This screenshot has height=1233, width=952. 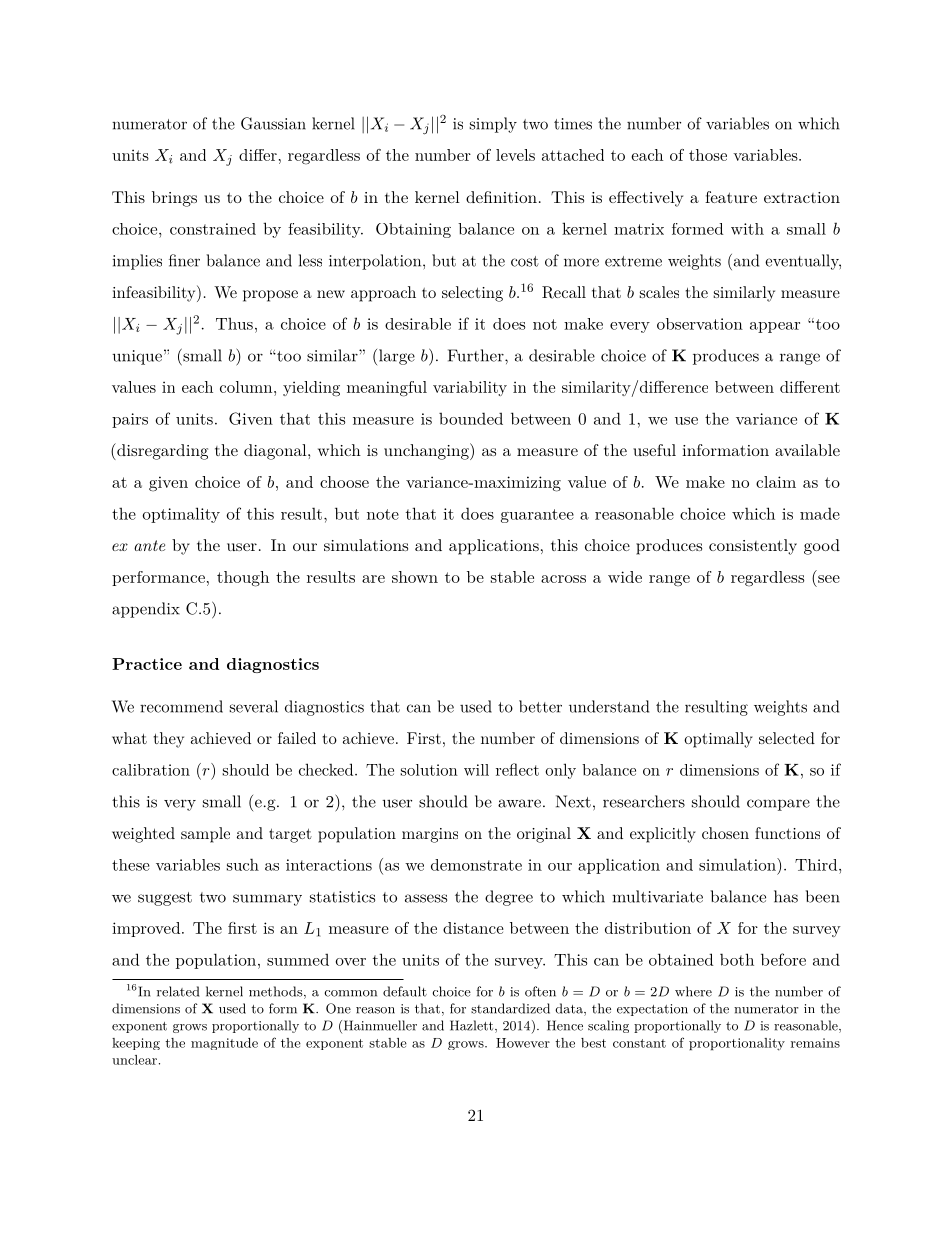 What do you see at coordinates (273, 123) in the screenshot?
I see `Gaussian` at bounding box center [273, 123].
